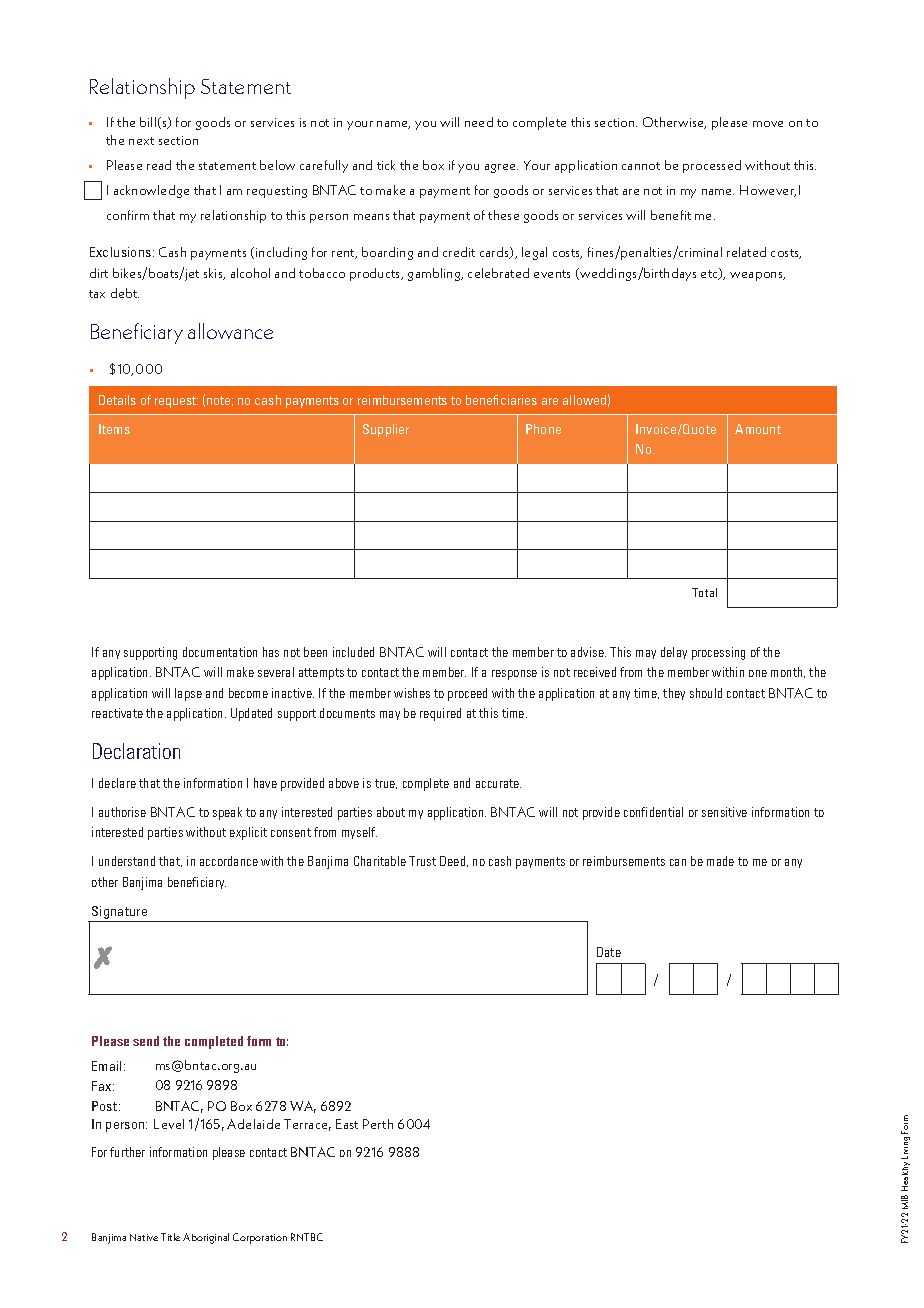 The width and height of the screenshot is (924, 1308). I want to click on processed, so click(712, 166).
